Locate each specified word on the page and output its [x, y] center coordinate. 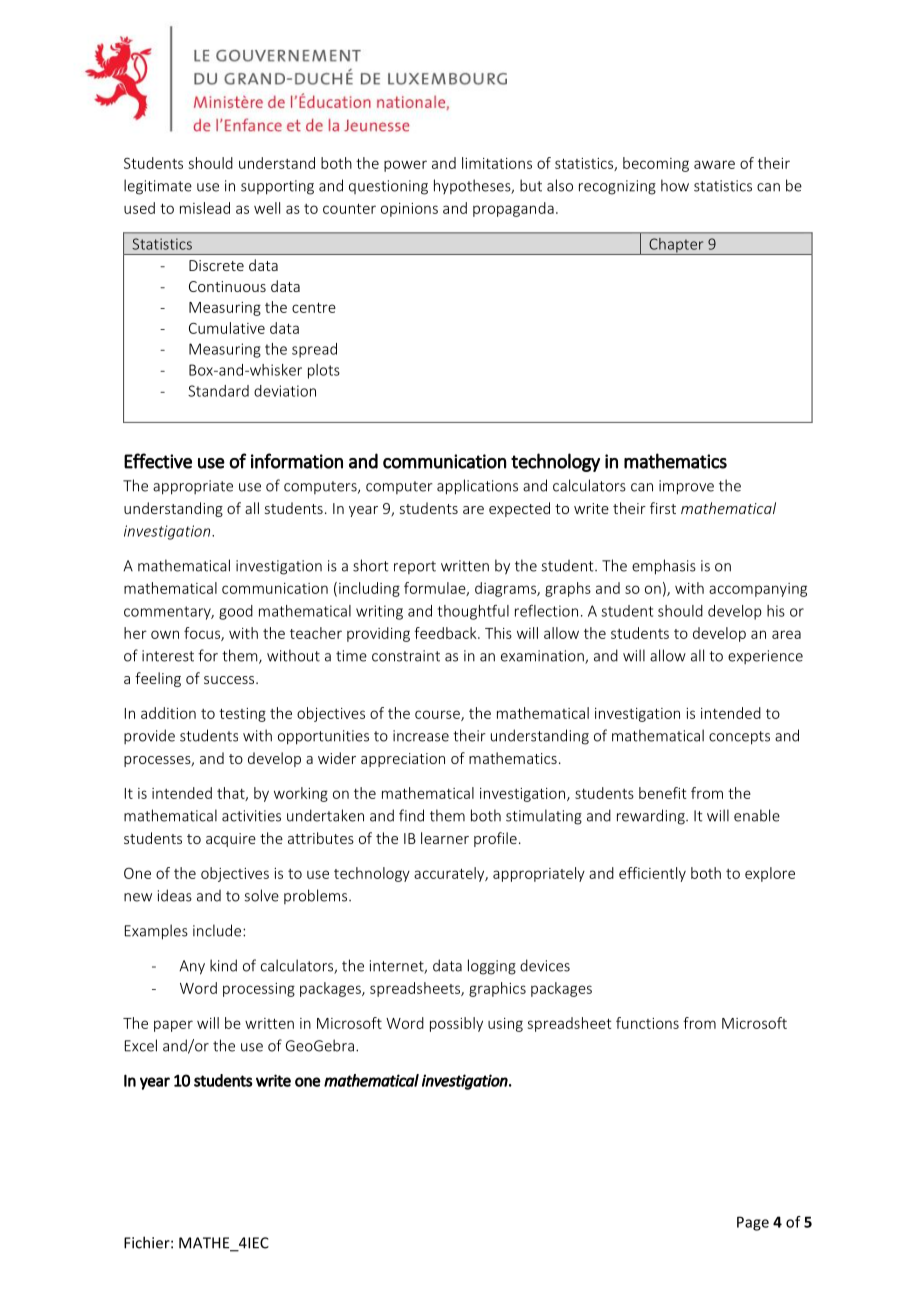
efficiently [652, 874]
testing [242, 715]
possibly [456, 1024]
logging [492, 967]
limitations [497, 163]
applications [477, 487]
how [675, 185]
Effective [158, 461]
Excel [141, 1045]
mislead [205, 208]
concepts [739, 738]
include [218, 930]
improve [686, 487]
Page [753, 1223]
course [438, 715]
